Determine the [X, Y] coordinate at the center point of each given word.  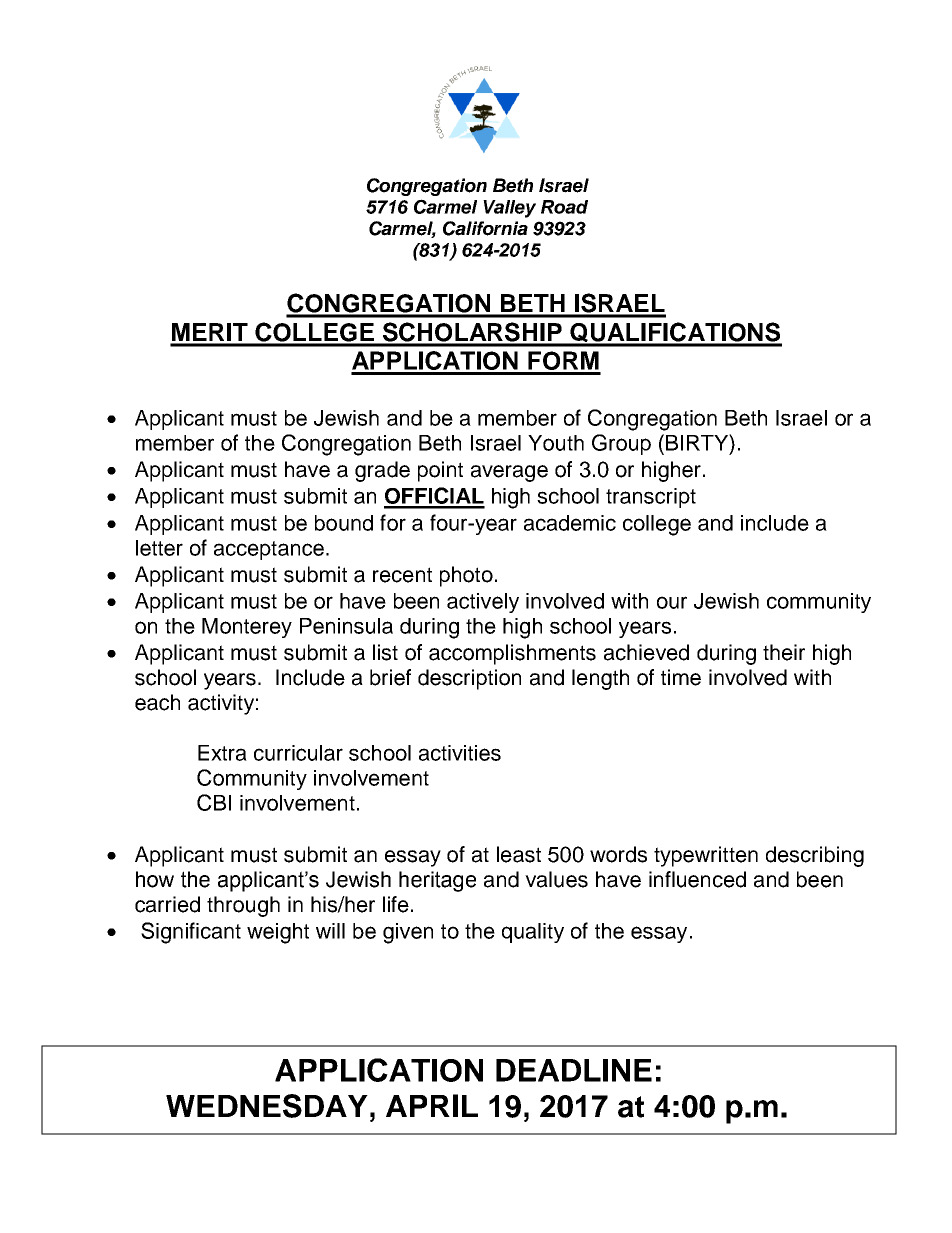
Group [621, 444]
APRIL [432, 1105]
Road [564, 207]
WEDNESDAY [267, 1106]
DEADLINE [574, 1070]
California [485, 228]
